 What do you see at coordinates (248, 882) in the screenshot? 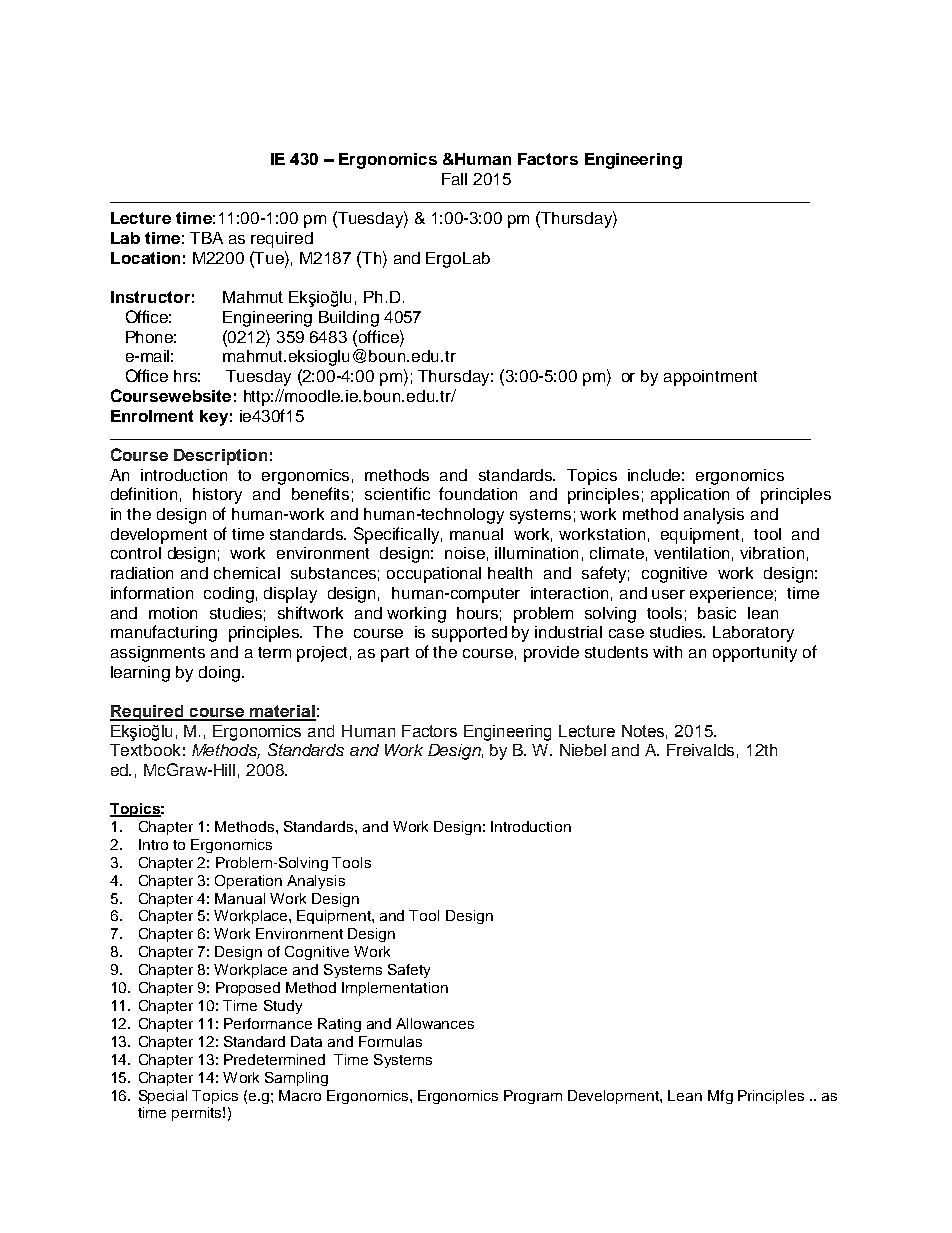
I see `Operation` at bounding box center [248, 882].
